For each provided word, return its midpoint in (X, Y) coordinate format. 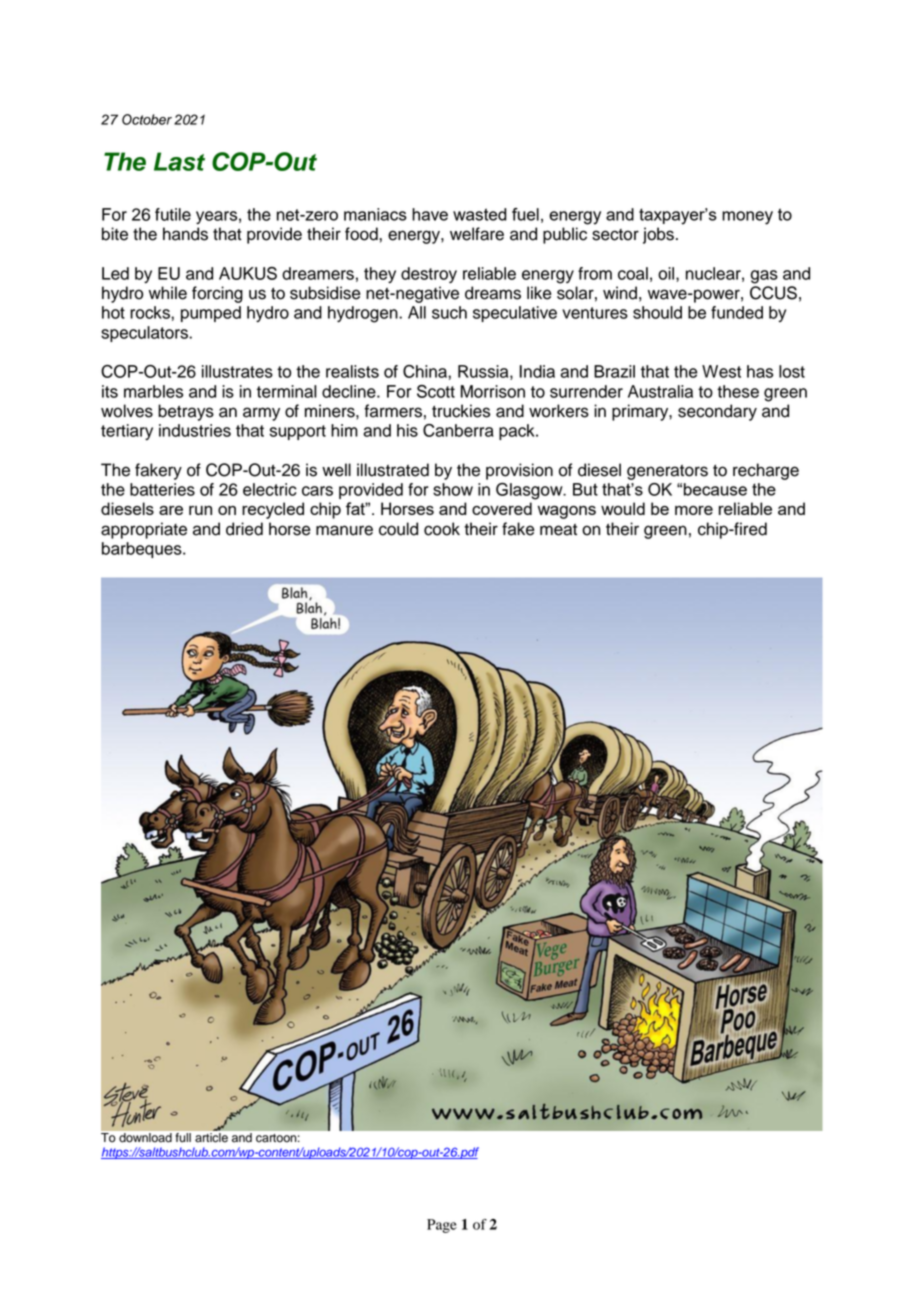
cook (442, 529)
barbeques (143, 550)
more (694, 510)
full (183, 1137)
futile (173, 214)
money (747, 218)
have (430, 214)
